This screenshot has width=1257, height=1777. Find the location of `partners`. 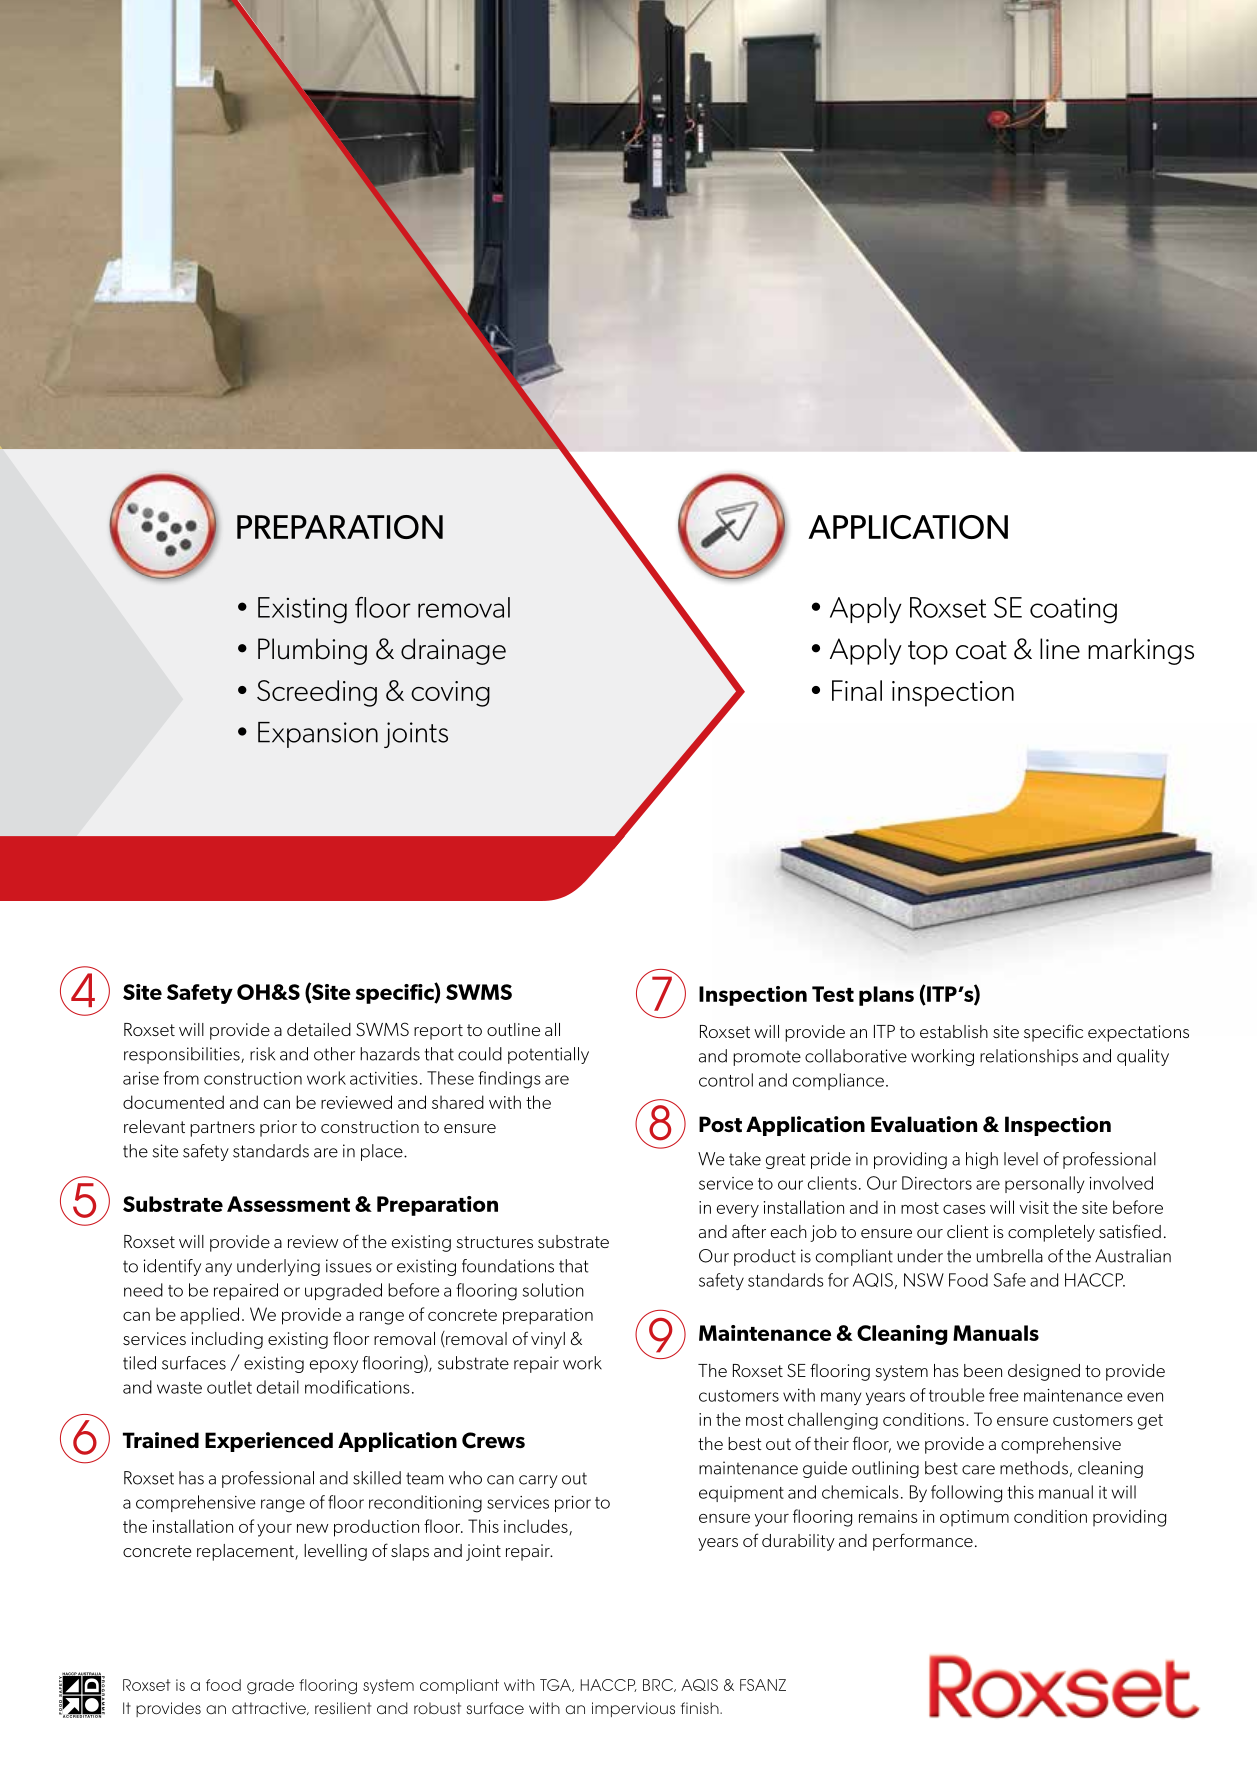

partners is located at coordinates (222, 1129).
